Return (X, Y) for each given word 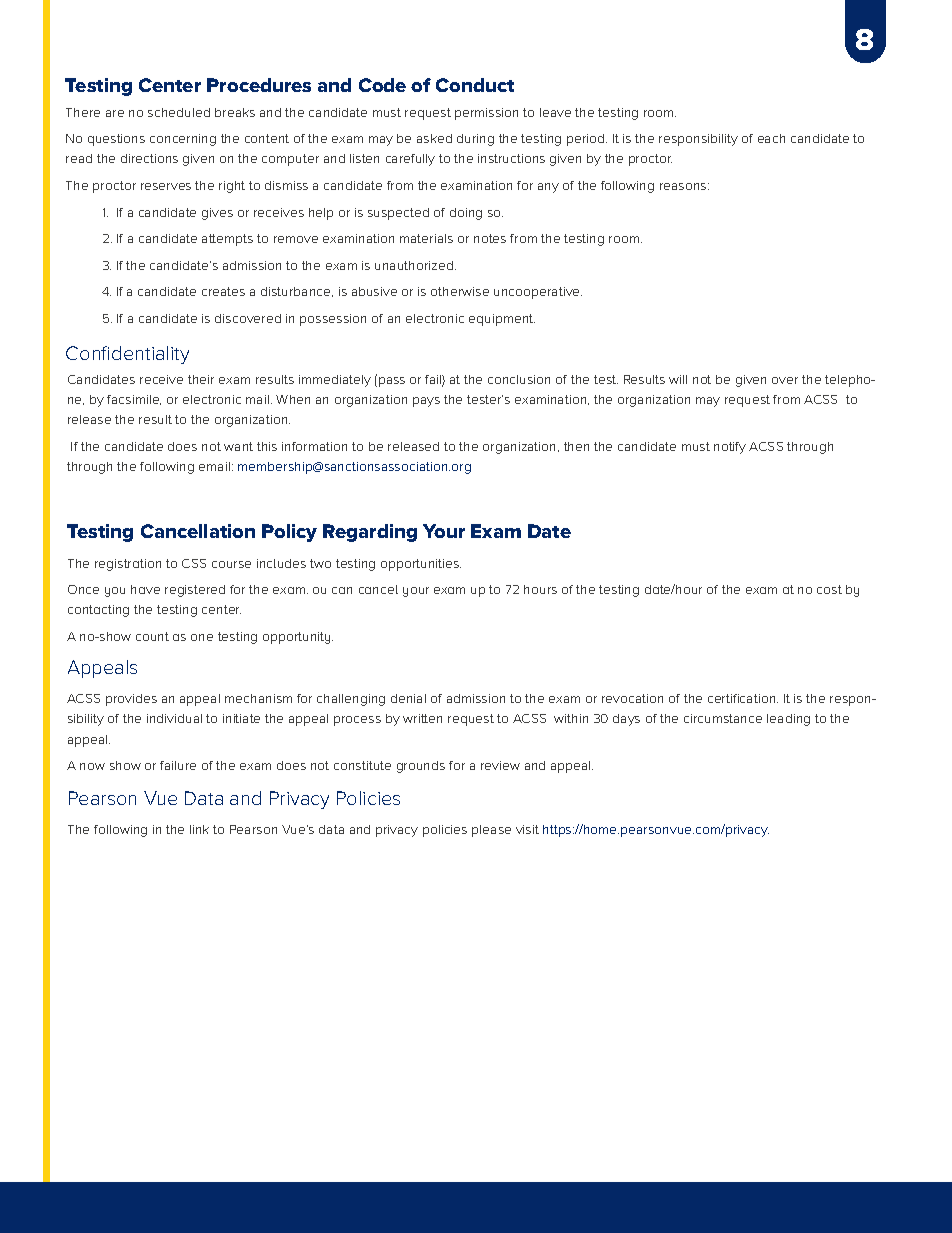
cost (829, 589)
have (145, 589)
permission (486, 114)
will (678, 379)
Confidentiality (127, 355)
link (199, 829)
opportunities (421, 565)
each (771, 138)
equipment (502, 320)
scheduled (179, 112)
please (491, 831)
